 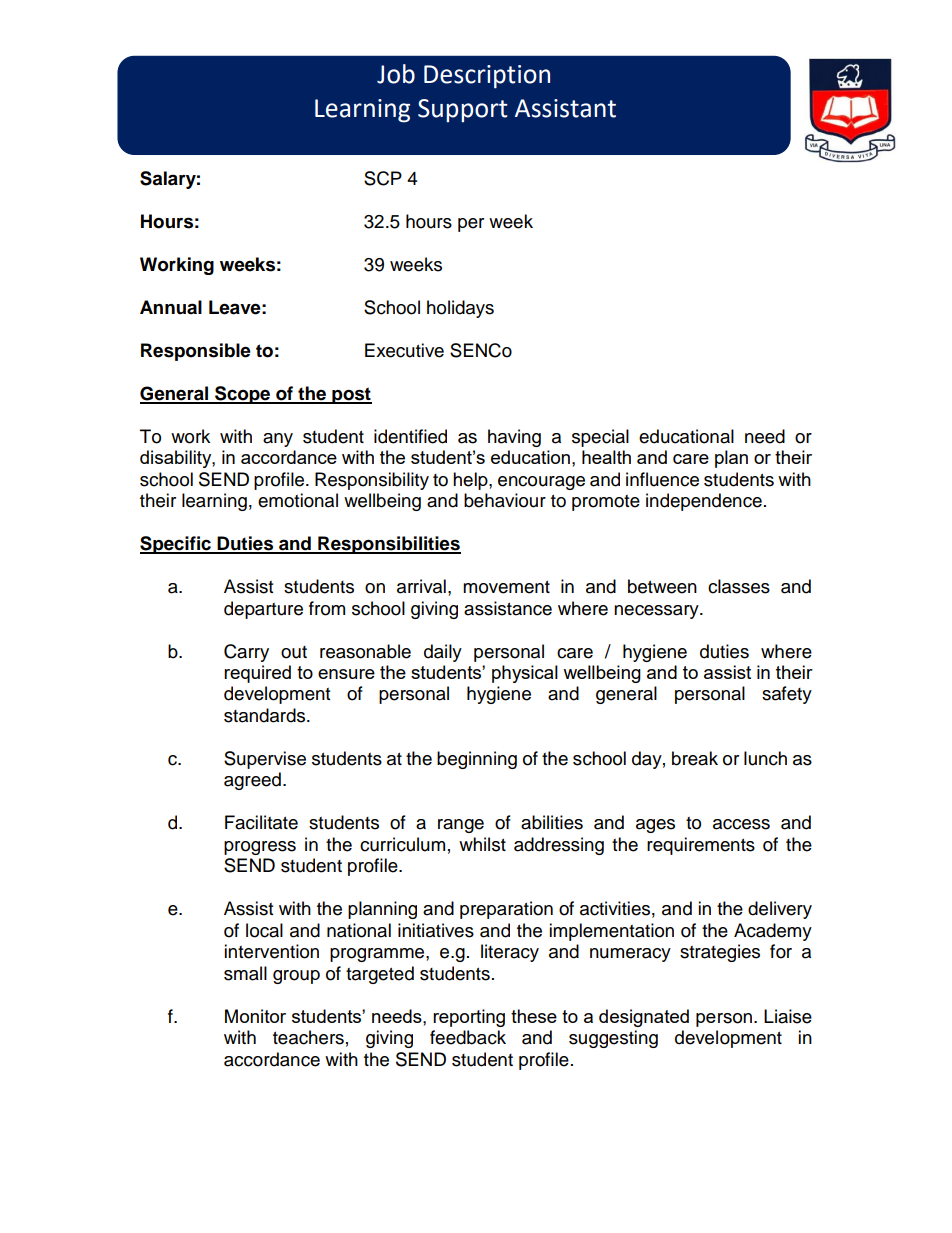 I want to click on Carry, so click(x=246, y=653).
